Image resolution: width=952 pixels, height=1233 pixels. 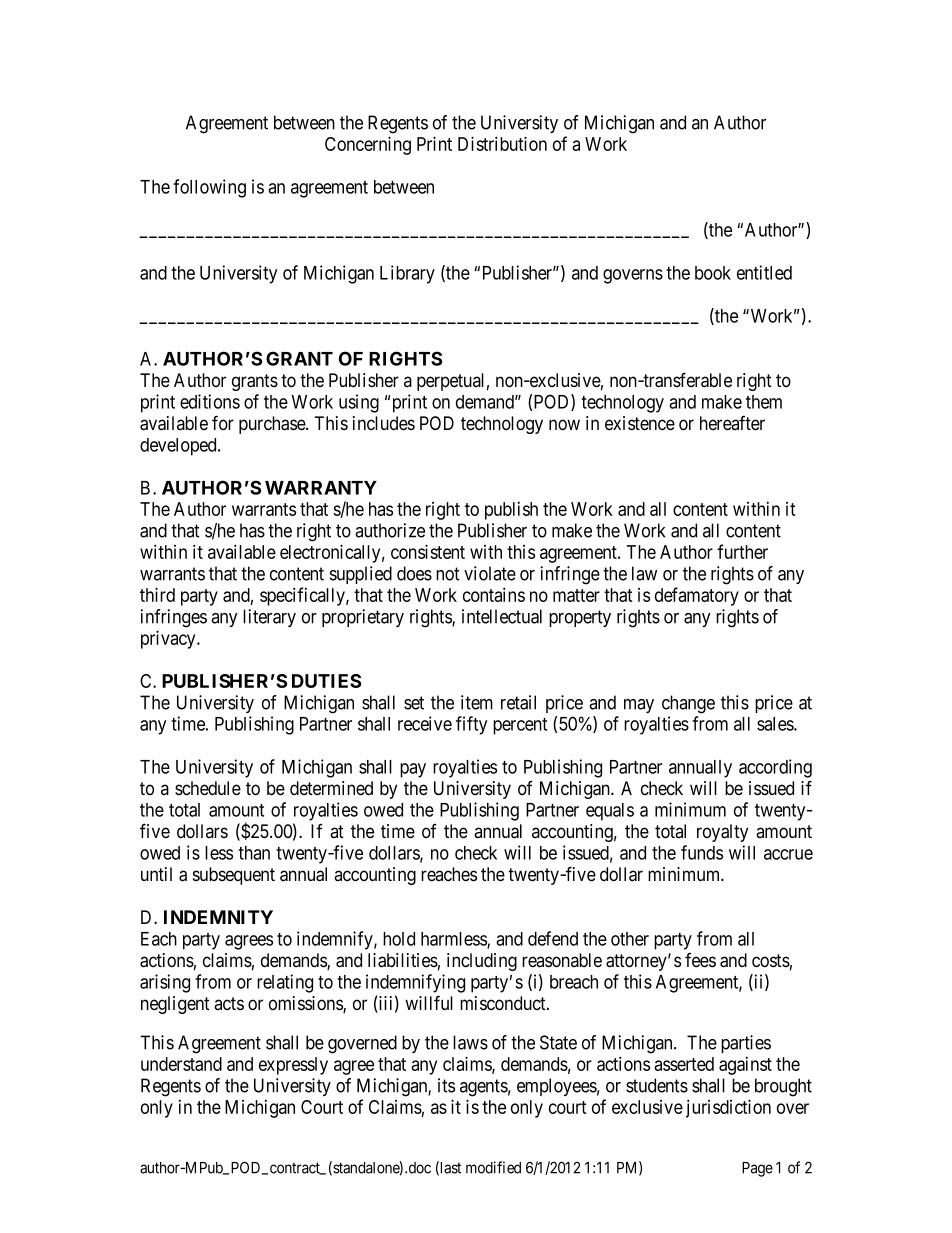 I want to click on following, so click(x=209, y=188).
